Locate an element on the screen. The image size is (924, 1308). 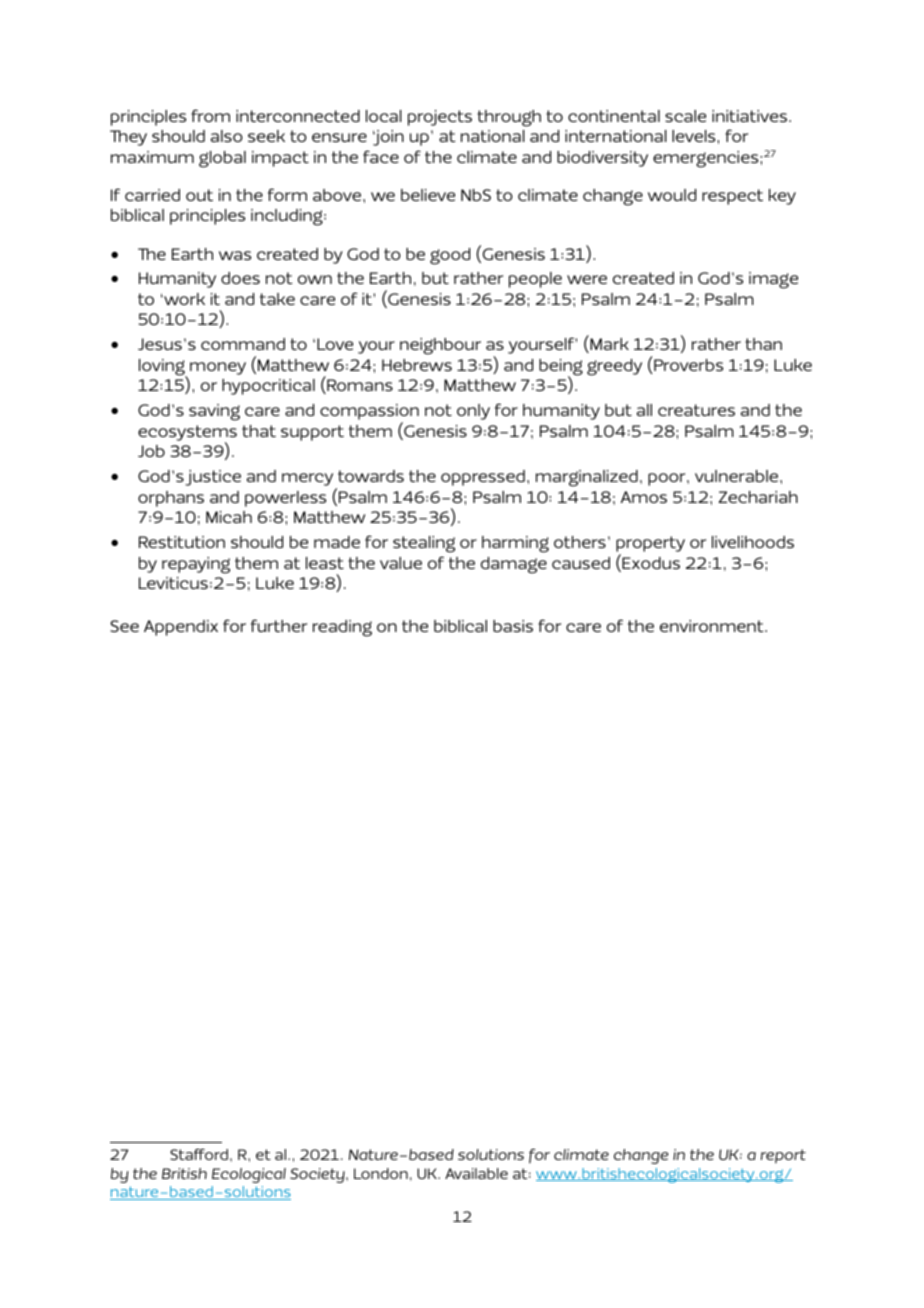
basis is located at coordinates (513, 626).
